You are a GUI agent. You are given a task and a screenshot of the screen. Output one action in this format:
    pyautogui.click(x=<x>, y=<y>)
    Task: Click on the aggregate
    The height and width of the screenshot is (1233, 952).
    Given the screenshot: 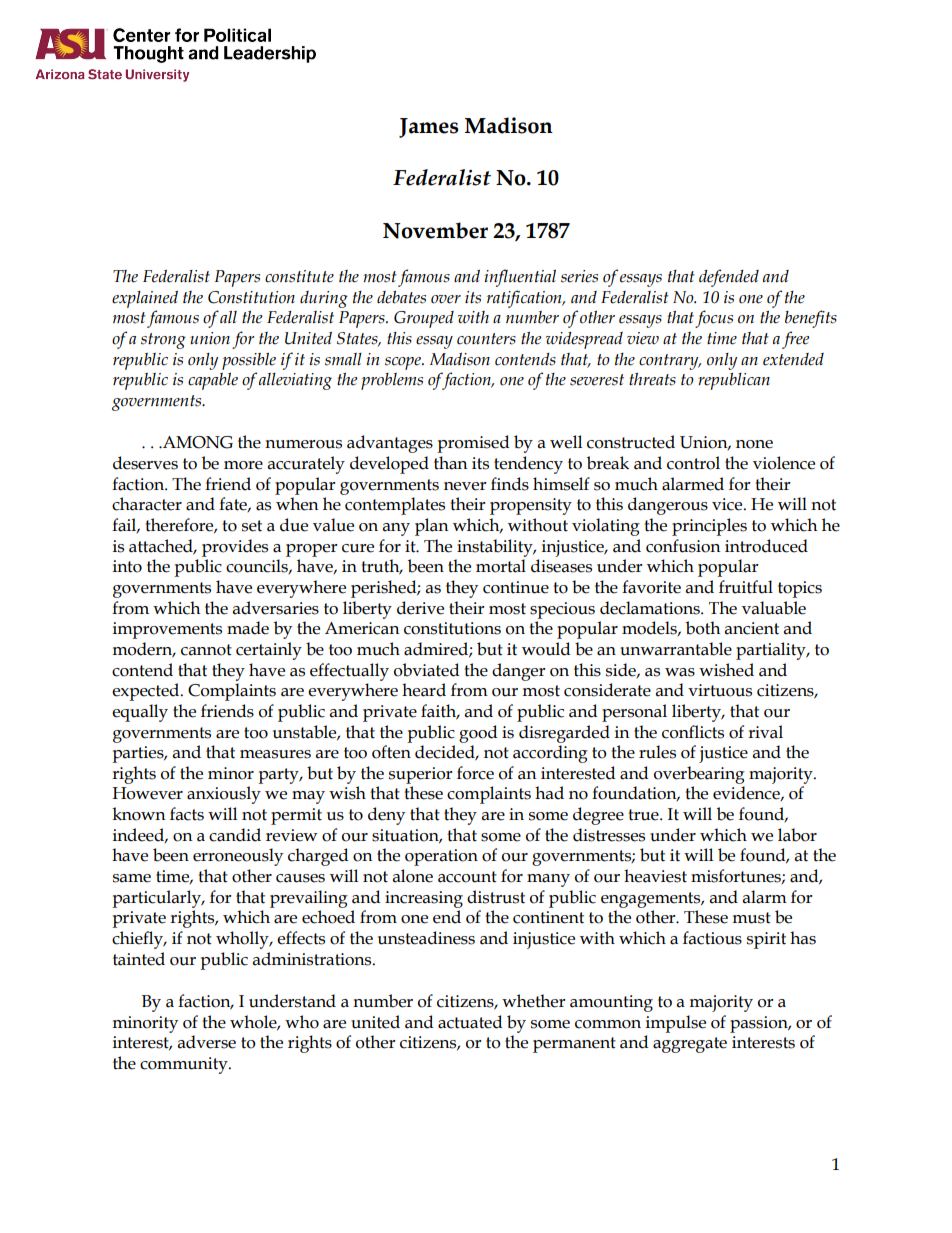 What is the action you would take?
    pyautogui.click(x=690, y=1045)
